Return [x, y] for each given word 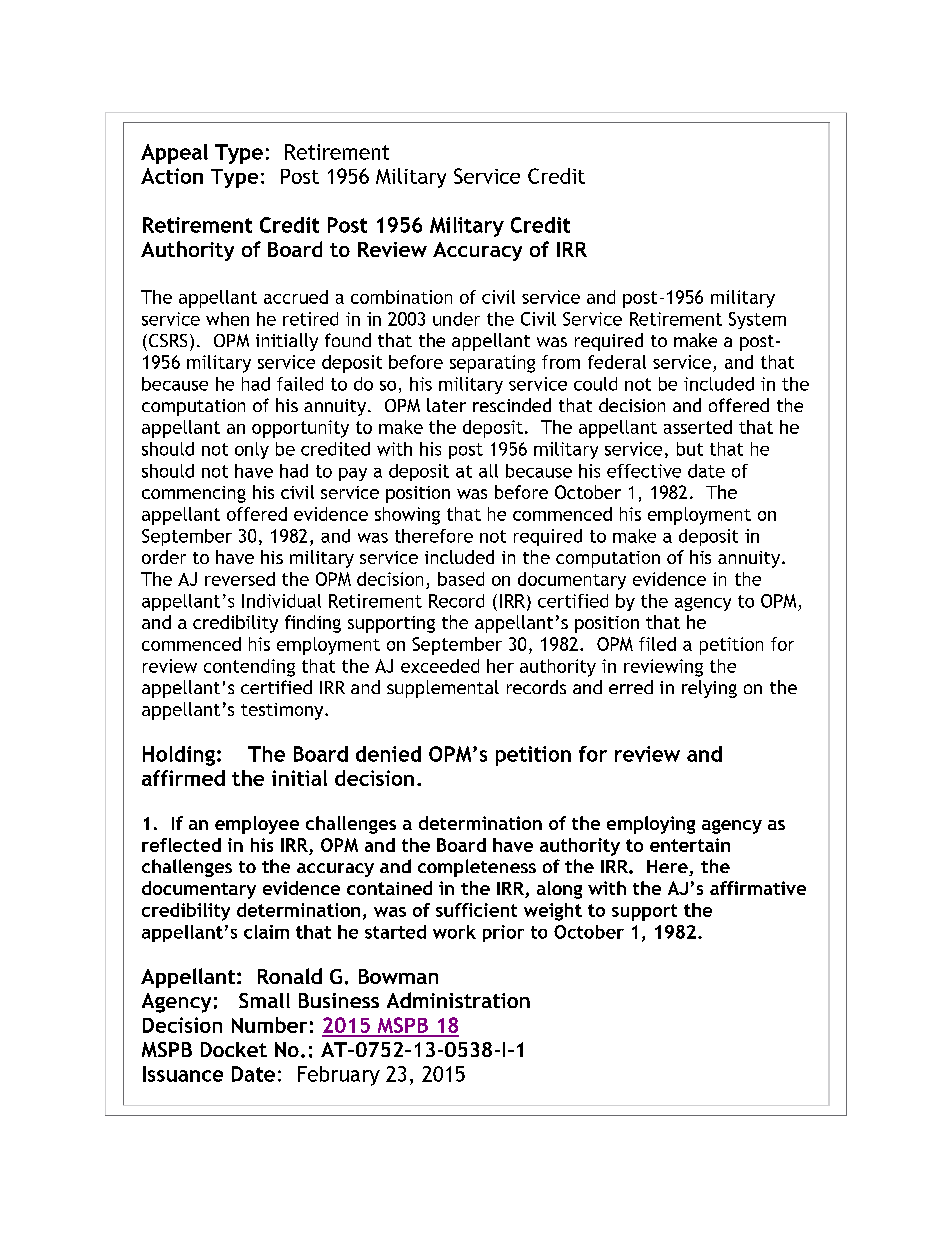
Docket [234, 1049]
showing [407, 516]
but [690, 449]
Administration [458, 1000]
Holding [179, 756]
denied [388, 754]
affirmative [758, 888]
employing [651, 825]
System [757, 320]
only [252, 450]
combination [401, 297]
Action [172, 176]
